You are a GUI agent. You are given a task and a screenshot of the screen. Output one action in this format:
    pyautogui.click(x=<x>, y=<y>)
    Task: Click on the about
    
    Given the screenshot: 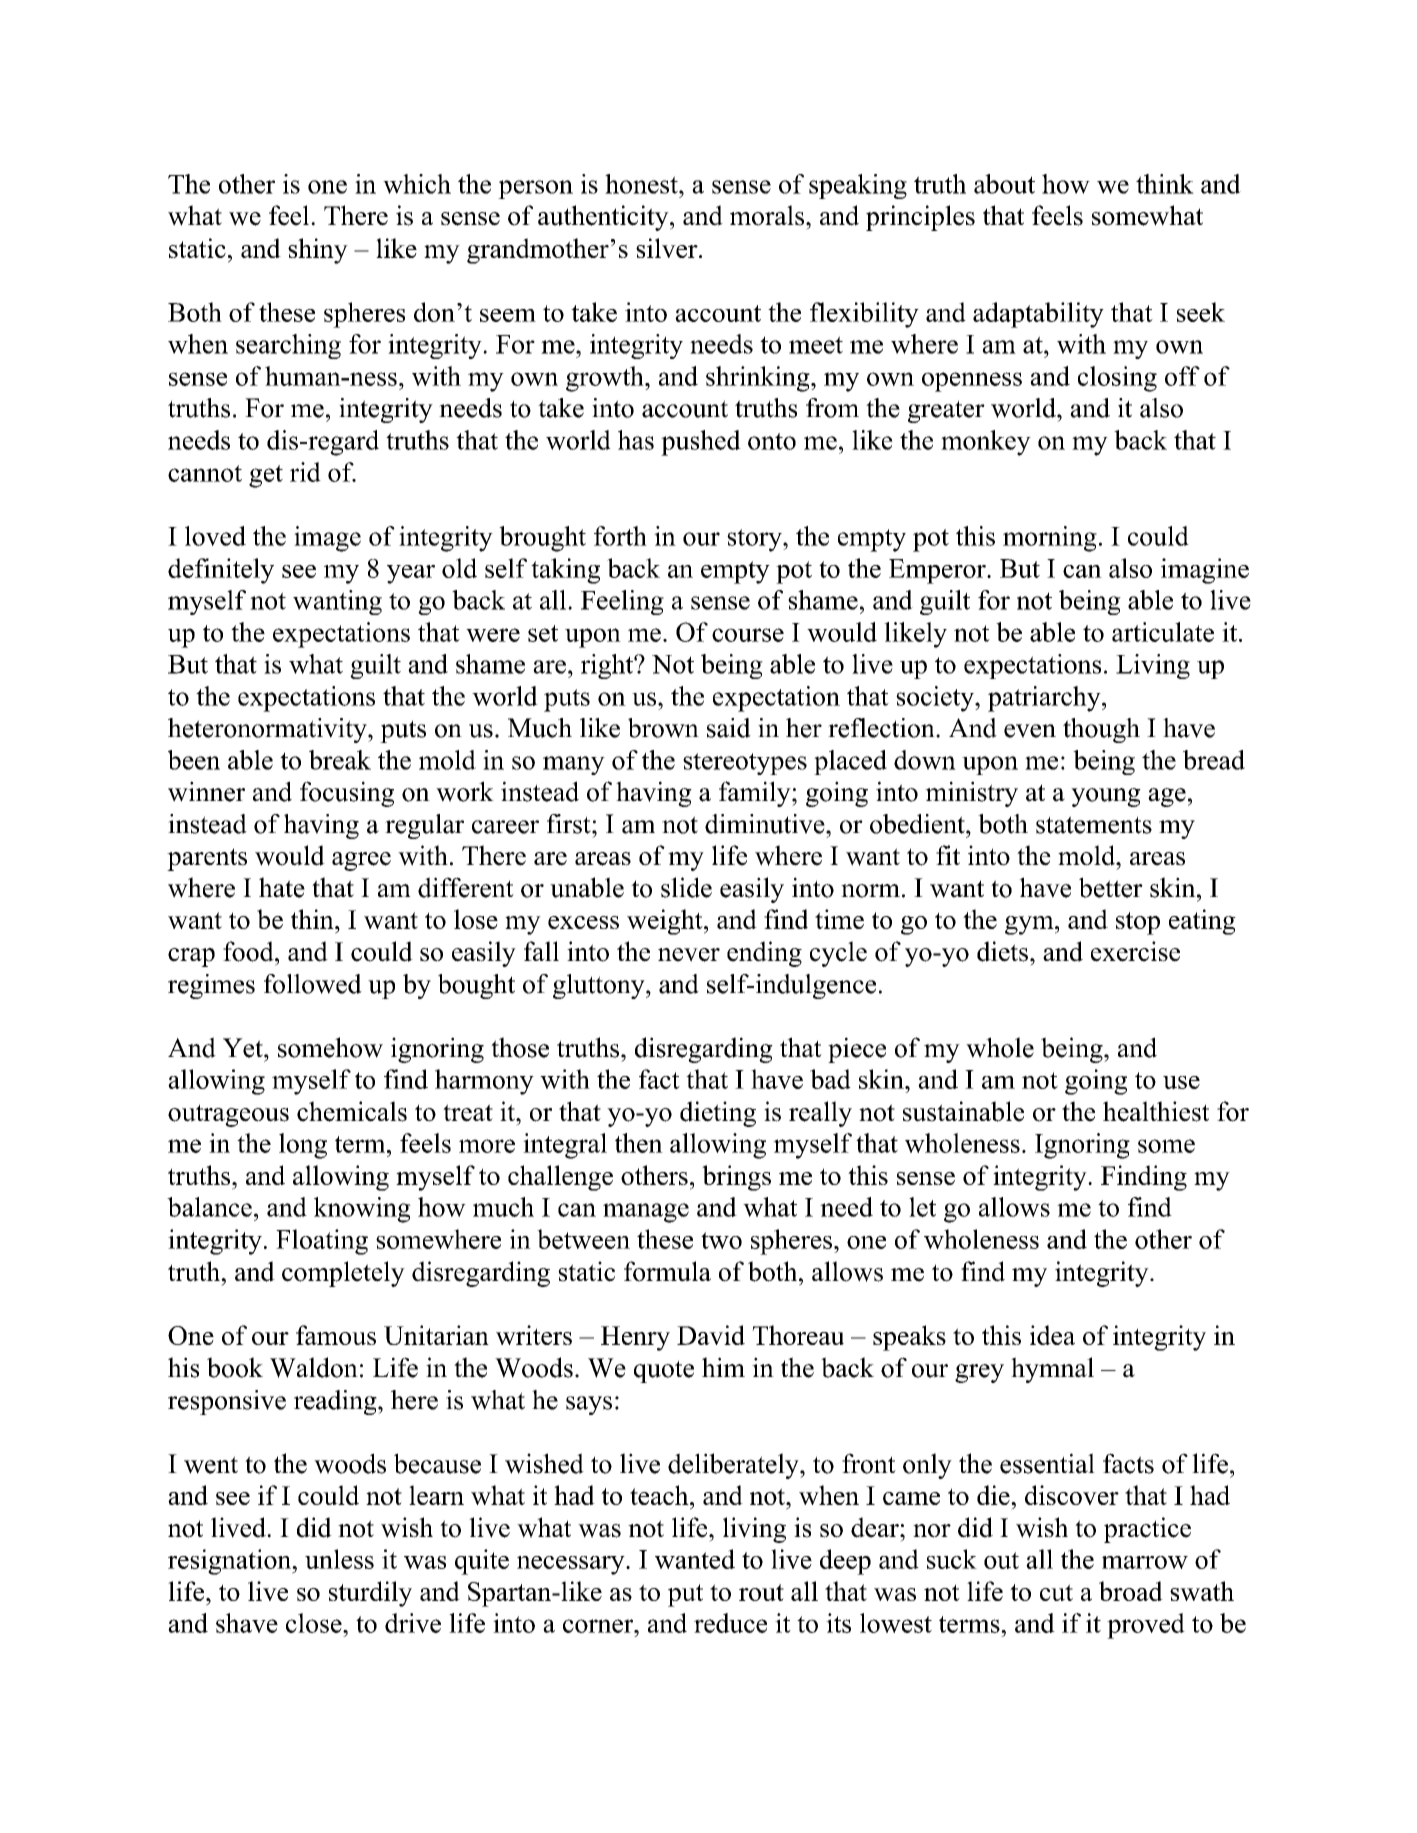 What is the action you would take?
    pyautogui.click(x=1004, y=184)
